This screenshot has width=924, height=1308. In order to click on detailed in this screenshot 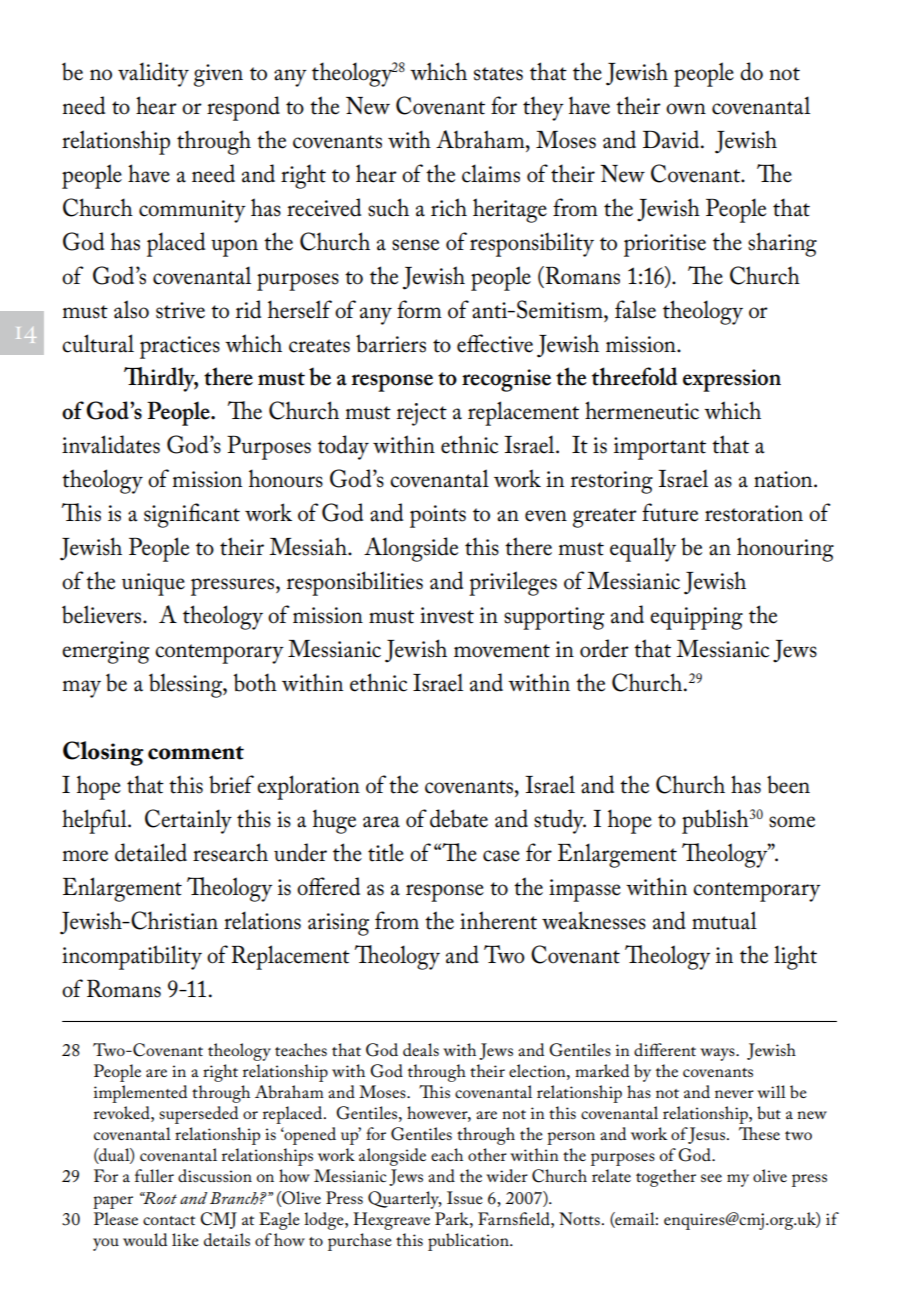, I will do `click(151, 852)`.
